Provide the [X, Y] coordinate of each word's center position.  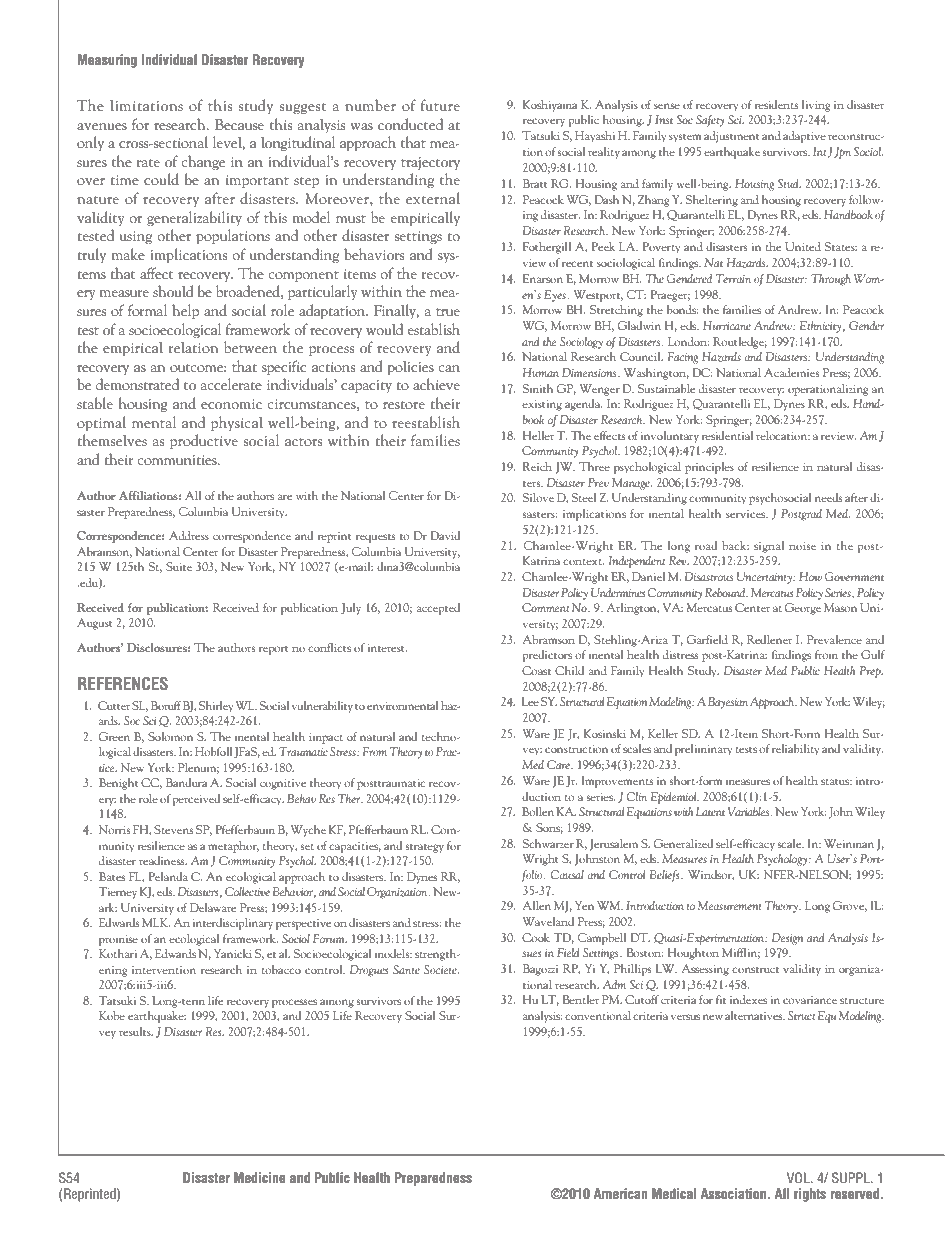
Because [239, 124]
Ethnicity [820, 327]
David [445, 535]
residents [776, 104]
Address [189, 535]
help [185, 311]
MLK [156, 922]
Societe [441, 969]
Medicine [260, 1177]
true [448, 312]
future [440, 105]
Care [559, 764]
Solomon [170, 736]
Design [787, 939]
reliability [795, 750]
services [747, 514]
